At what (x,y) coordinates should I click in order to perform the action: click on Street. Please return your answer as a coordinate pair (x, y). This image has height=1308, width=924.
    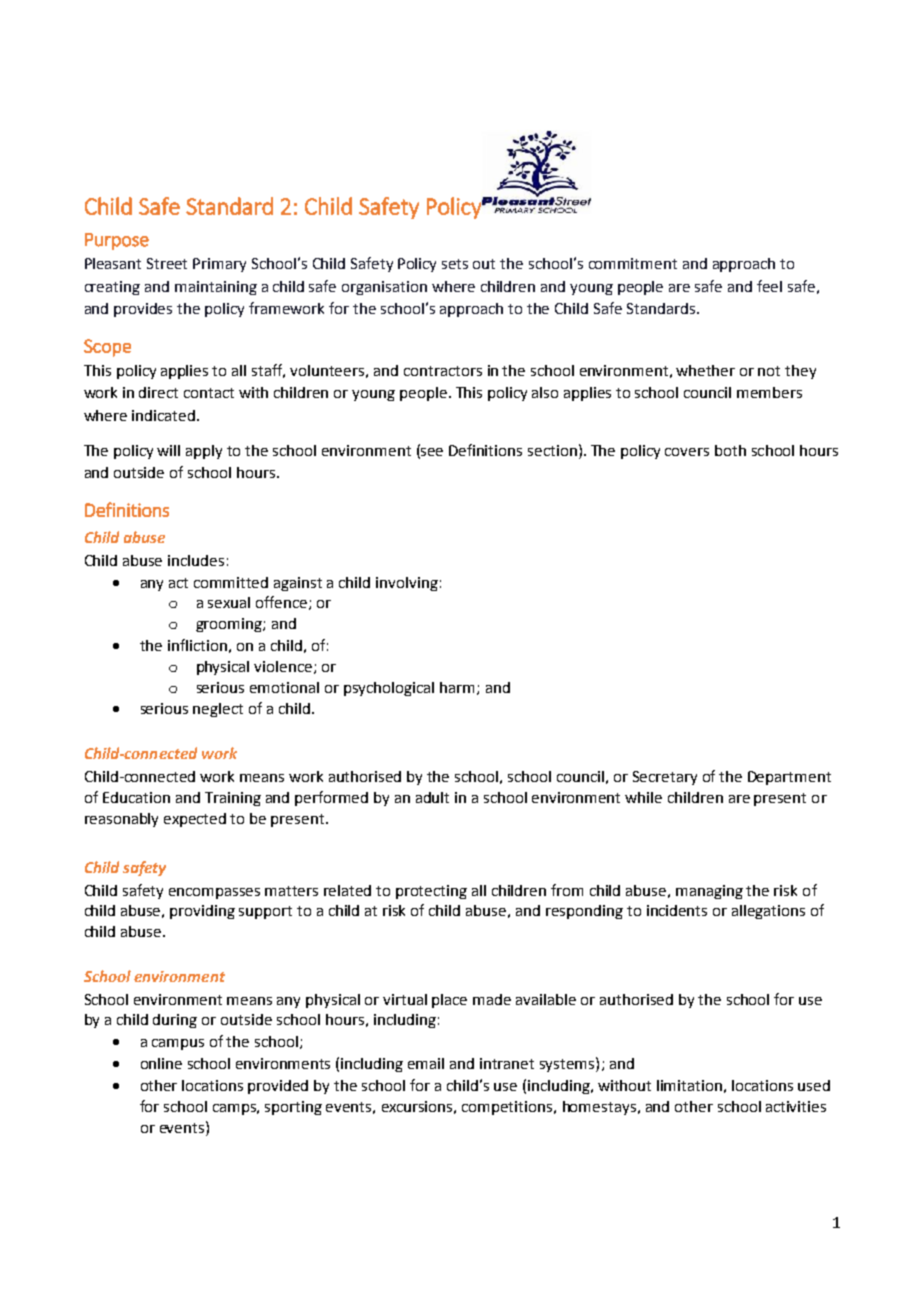
    Looking at the image, I should click on (167, 263).
